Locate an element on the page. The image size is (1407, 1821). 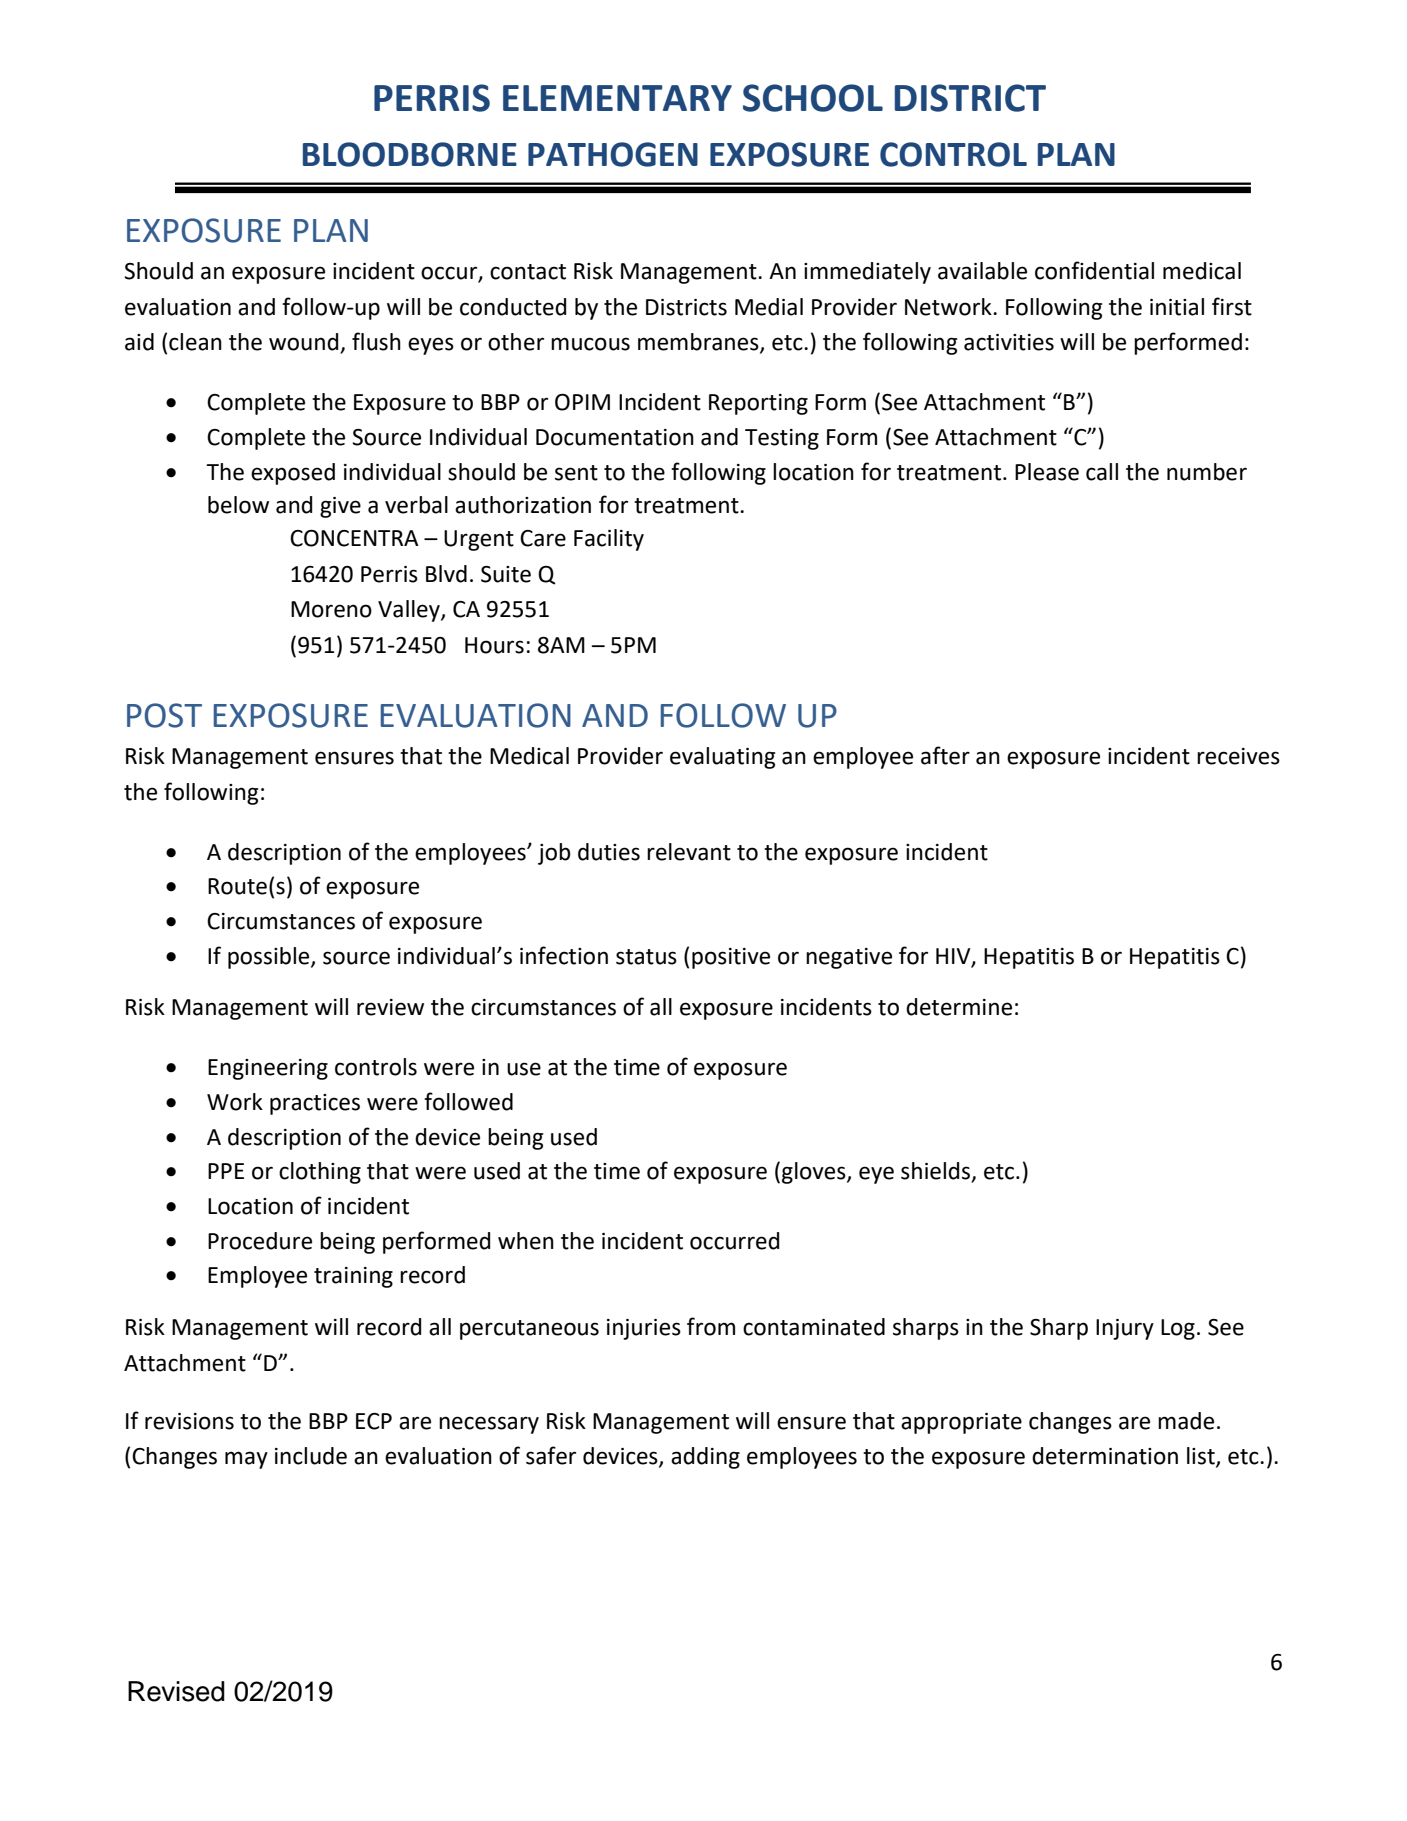
PATHOGEN is located at coordinates (613, 154).
